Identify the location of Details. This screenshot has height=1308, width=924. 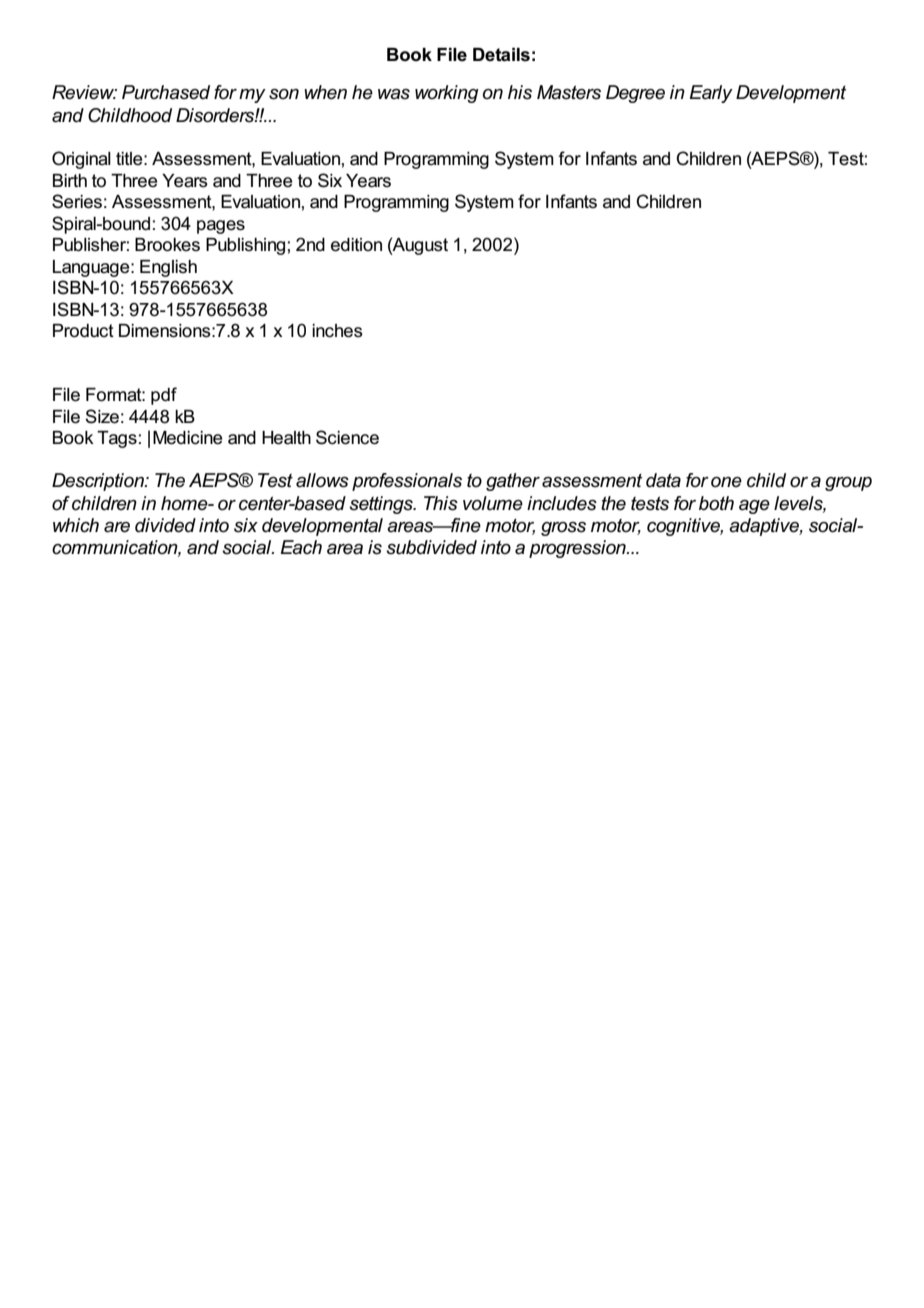
(501, 55).
